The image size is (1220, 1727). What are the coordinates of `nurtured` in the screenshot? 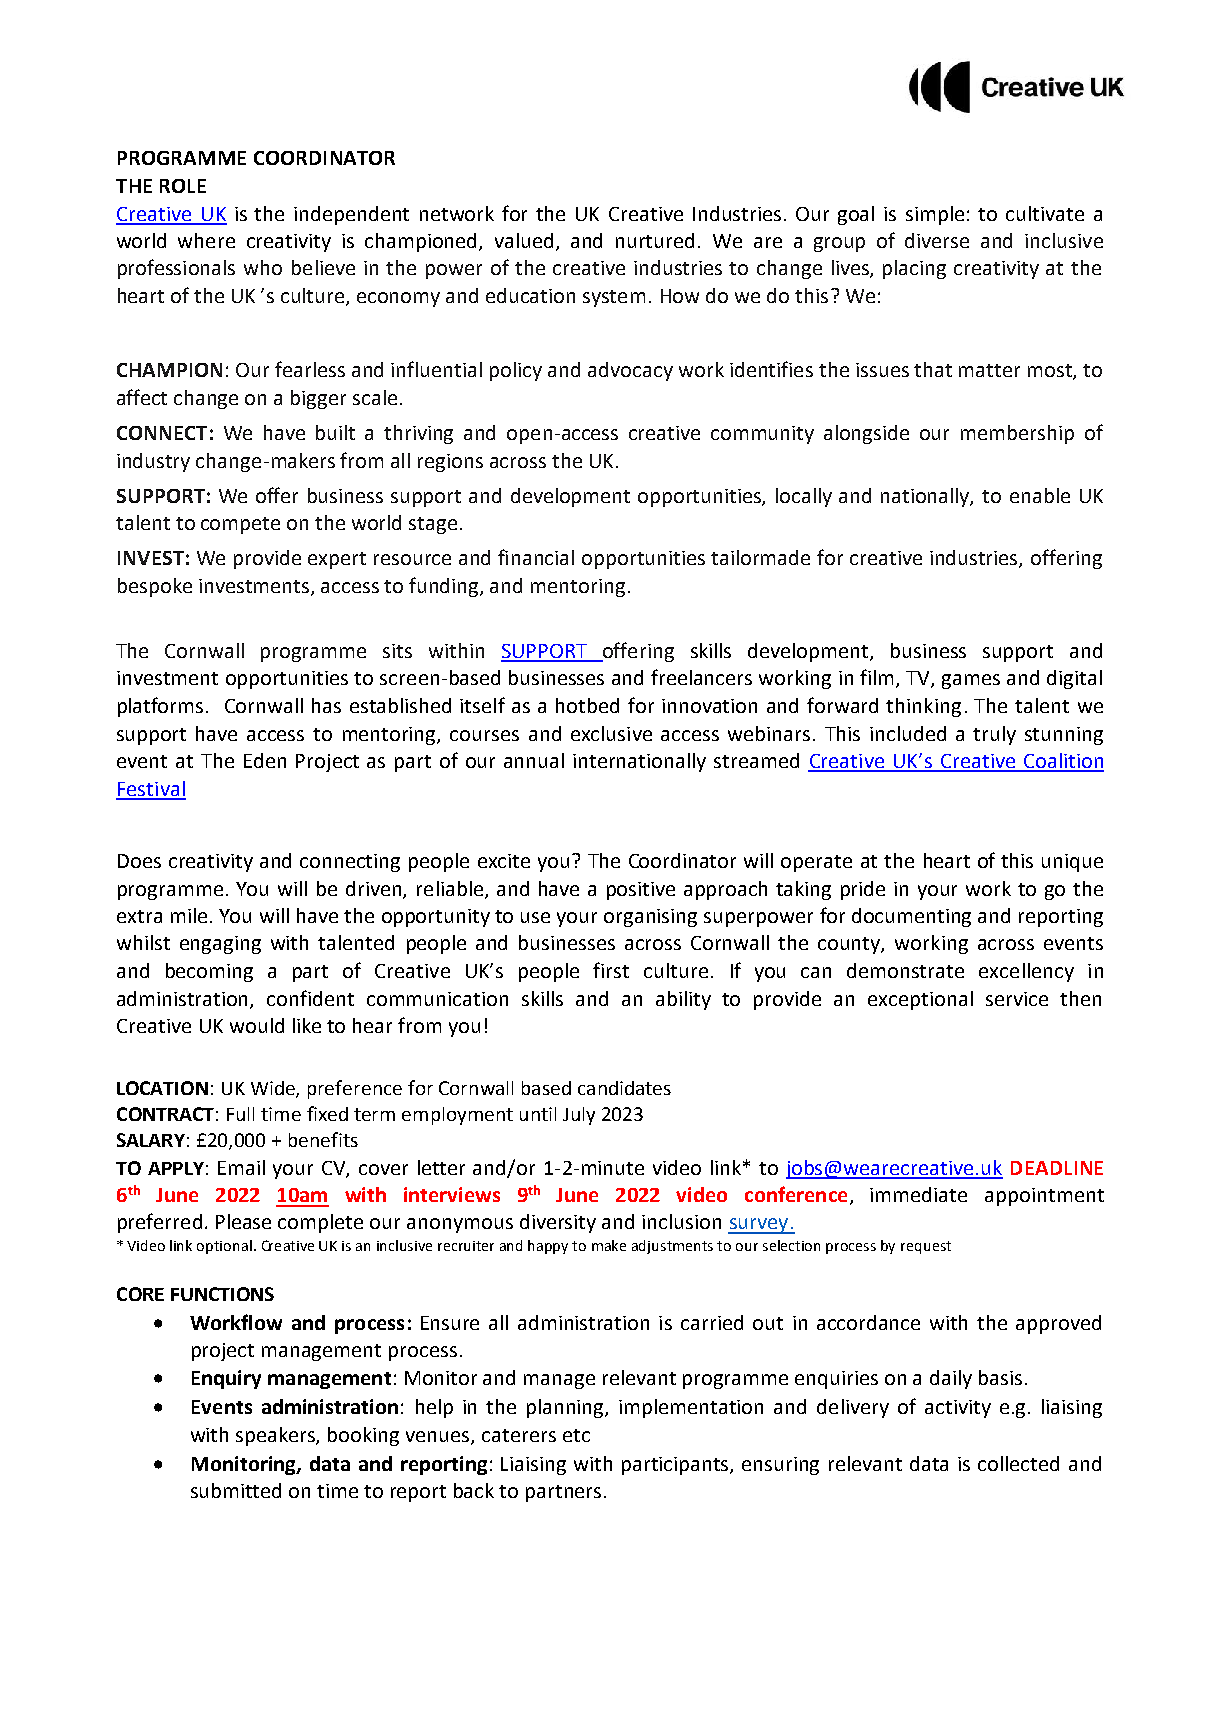 It's located at (655, 240).
